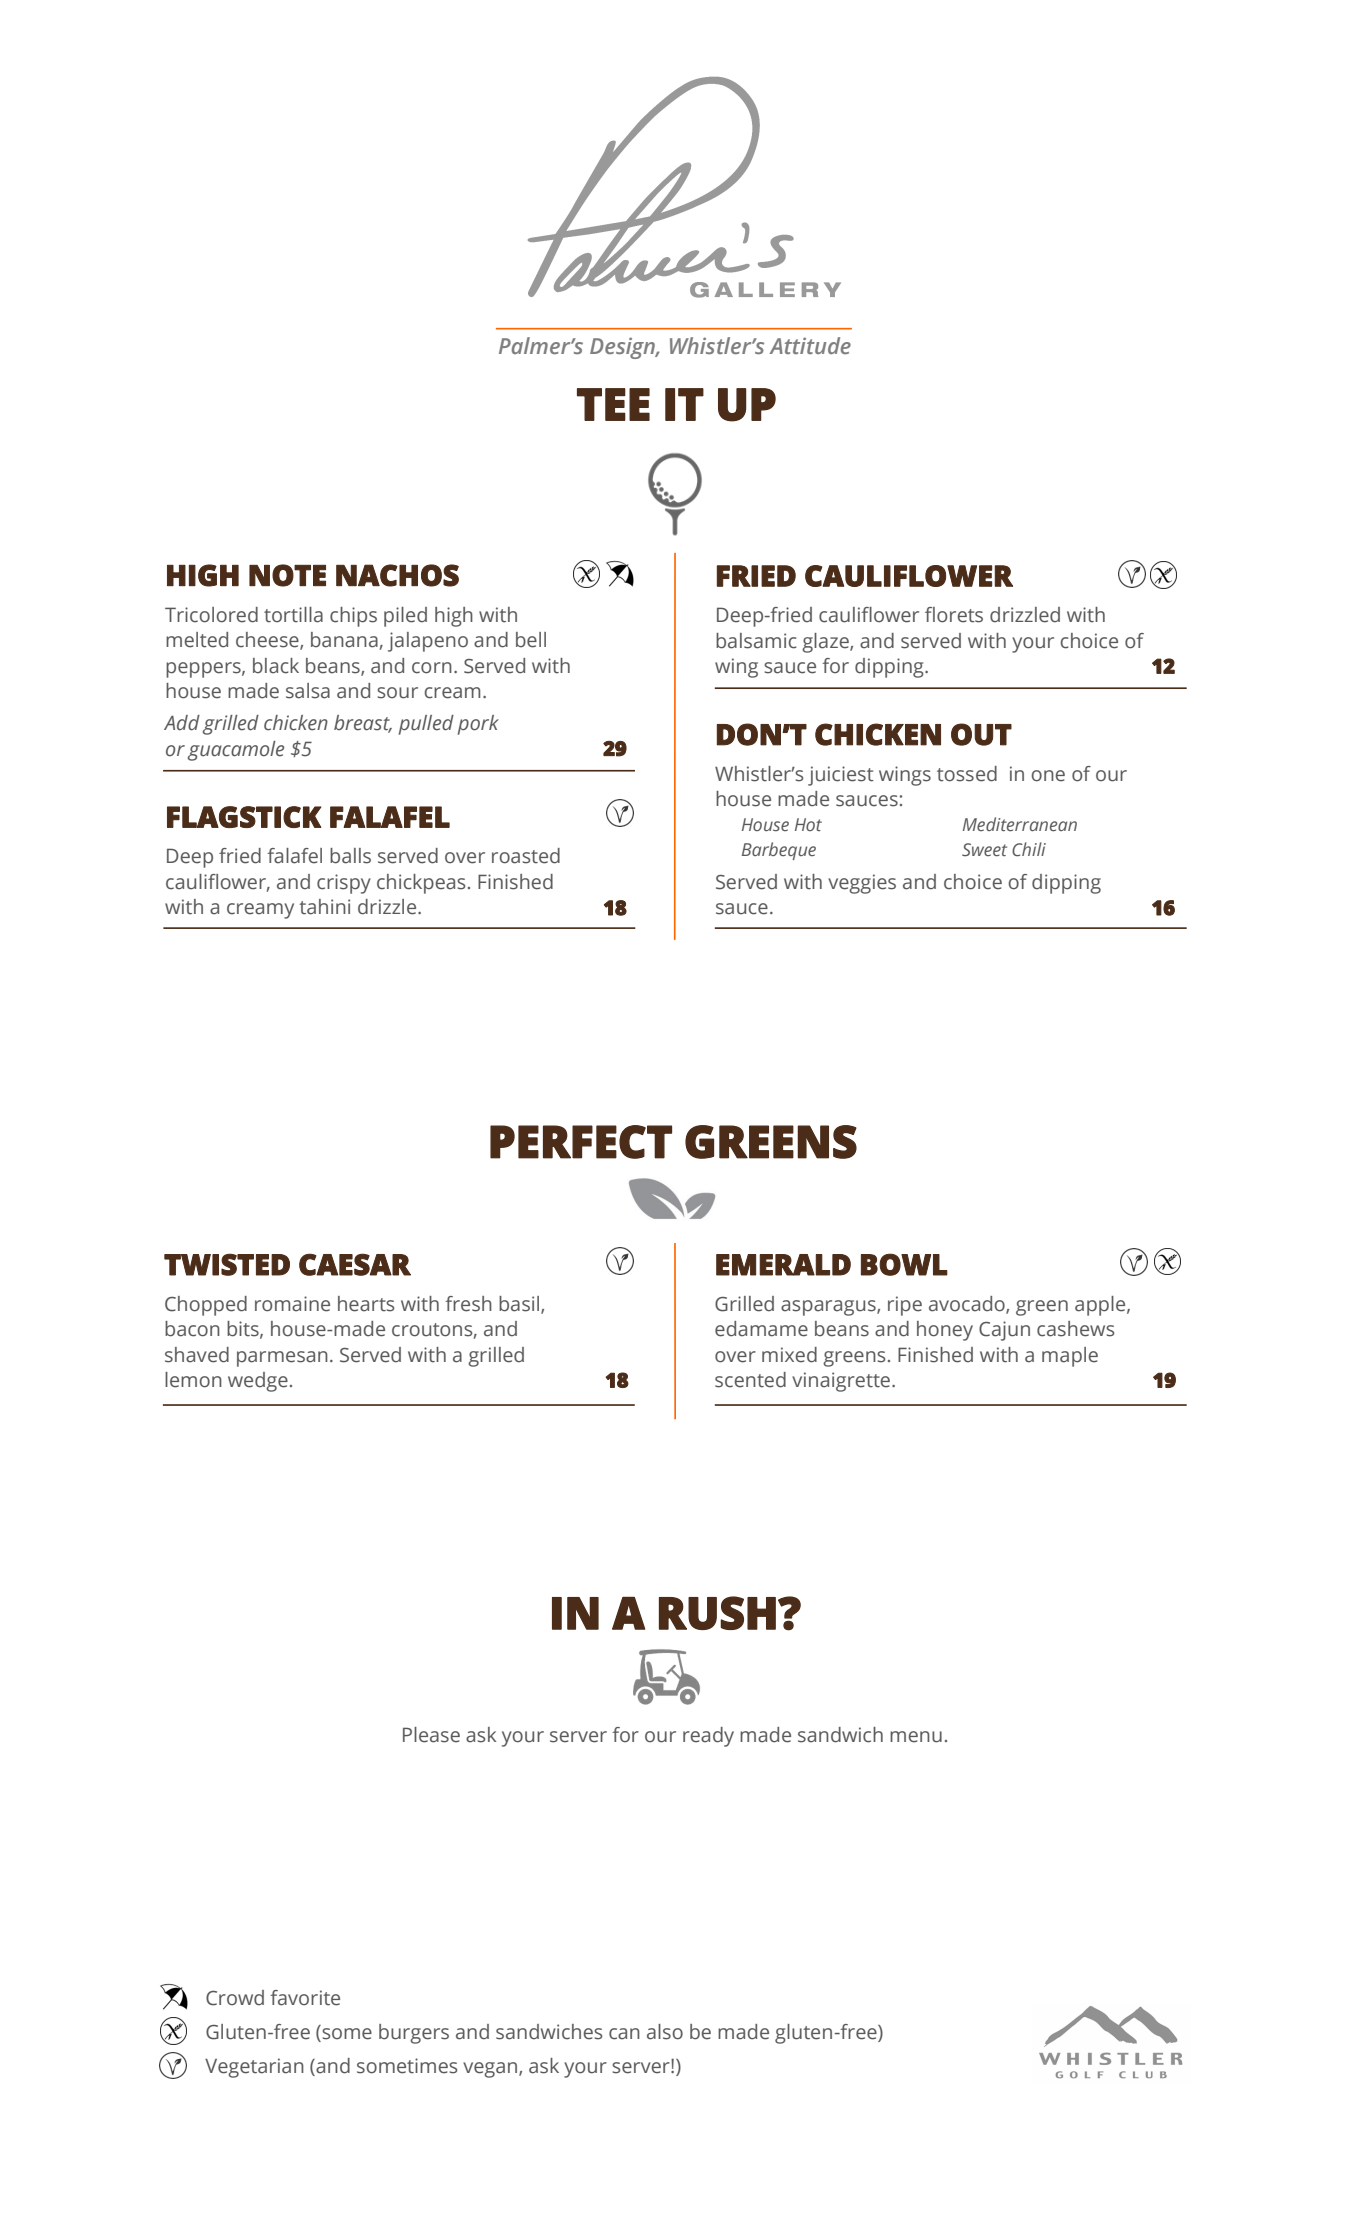 Image resolution: width=1350 pixels, height=2223 pixels. What do you see at coordinates (717, 1613) in the screenshot?
I see `RUSH` at bounding box center [717, 1613].
